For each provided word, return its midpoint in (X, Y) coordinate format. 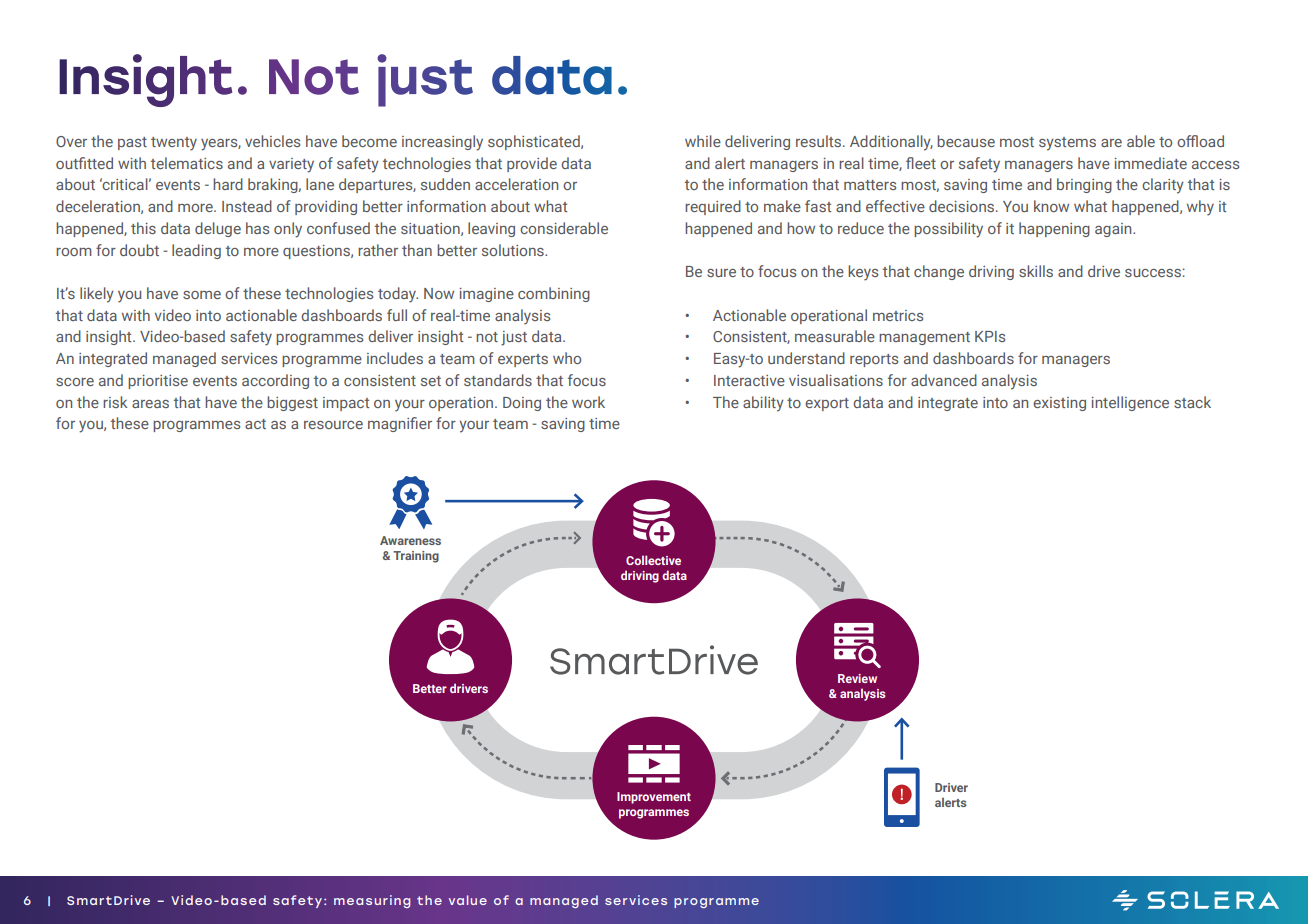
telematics (187, 163)
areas (150, 404)
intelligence (1130, 403)
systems (1067, 144)
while (703, 141)
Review (857, 678)
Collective (653, 560)
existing (1059, 404)
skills (1036, 271)
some (202, 295)
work (588, 402)
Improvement (654, 798)
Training (416, 557)
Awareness (410, 540)
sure (721, 273)
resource (333, 425)
